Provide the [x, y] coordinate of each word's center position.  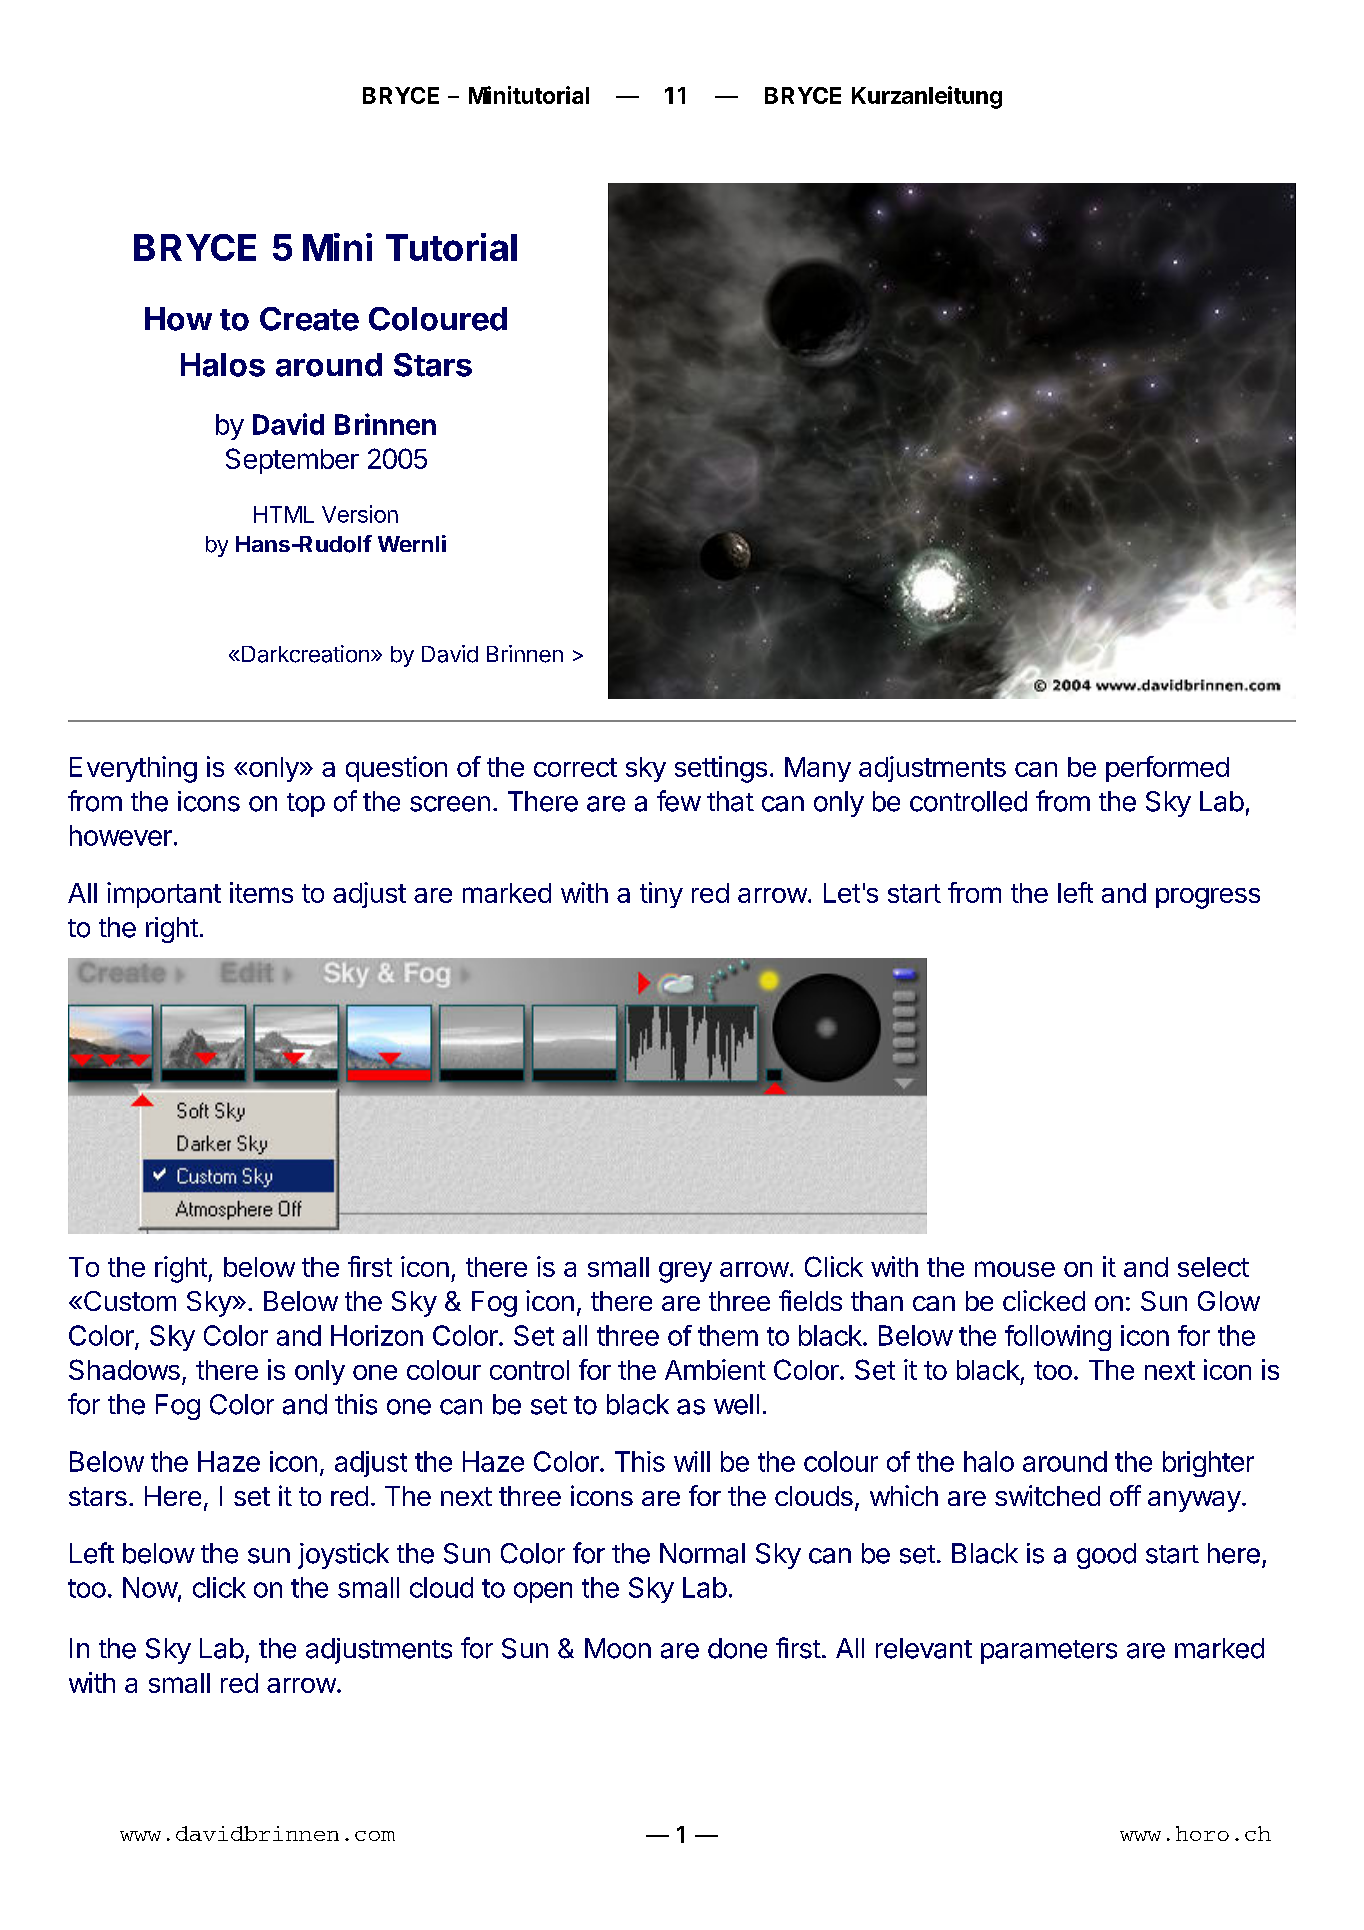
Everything [133, 769]
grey [685, 1272]
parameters [1049, 1652]
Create [309, 319]
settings [721, 769]
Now [150, 1587]
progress [1208, 898]
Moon [618, 1648]
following [1058, 1338]
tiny [661, 895]
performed [1167, 769]
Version [360, 514]
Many [818, 769]
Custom [130, 1301]
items [261, 892]
